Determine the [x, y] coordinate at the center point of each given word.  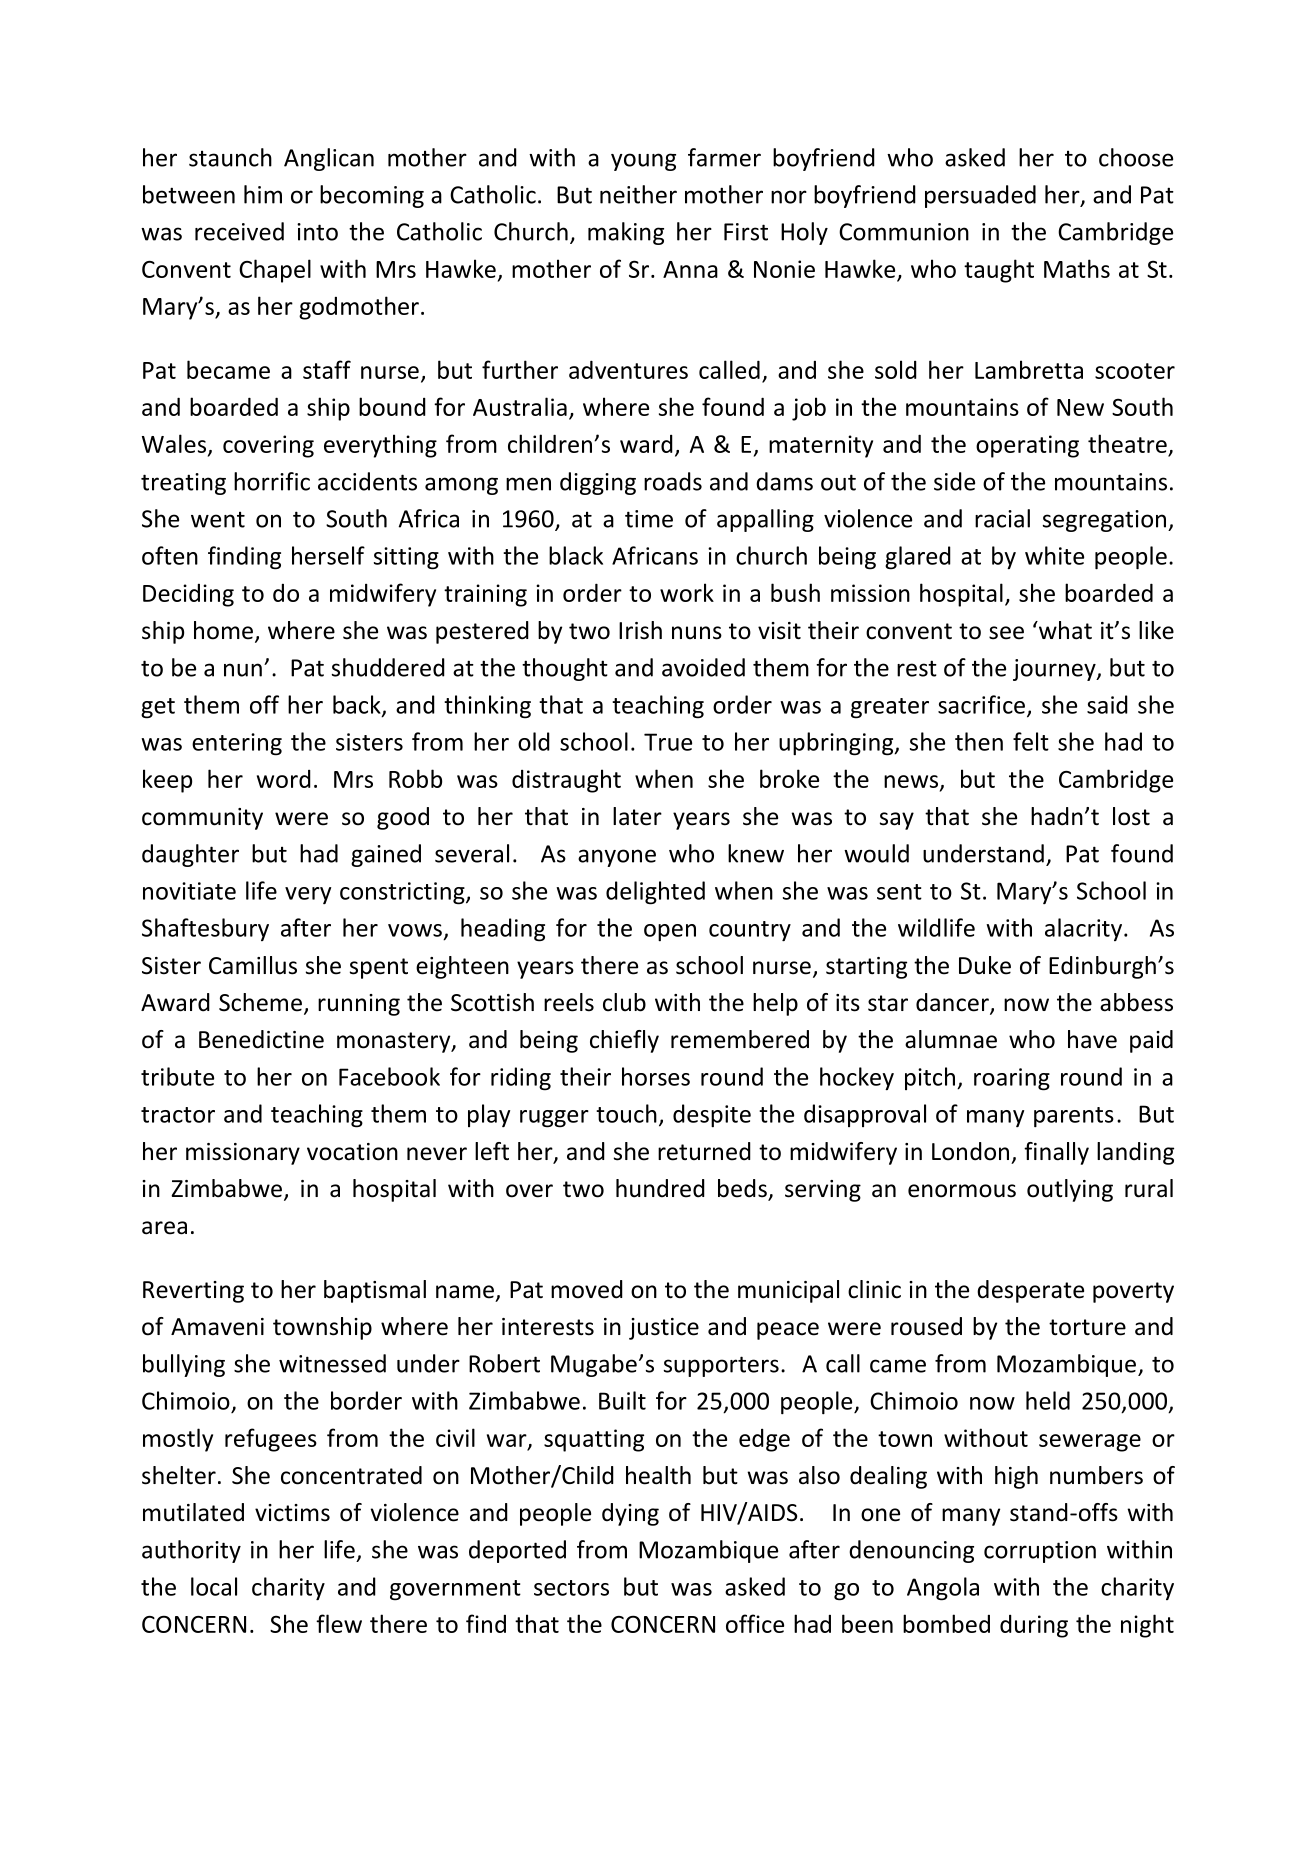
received [239, 231]
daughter [190, 855]
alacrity [1085, 929]
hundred [660, 1188]
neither [638, 194]
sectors [571, 1588]
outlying [1070, 1190]
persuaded [980, 196]
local [214, 1586]
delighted [655, 893]
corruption [1040, 1552]
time [649, 519]
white [1054, 555]
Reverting [193, 1292]
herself [328, 555]
